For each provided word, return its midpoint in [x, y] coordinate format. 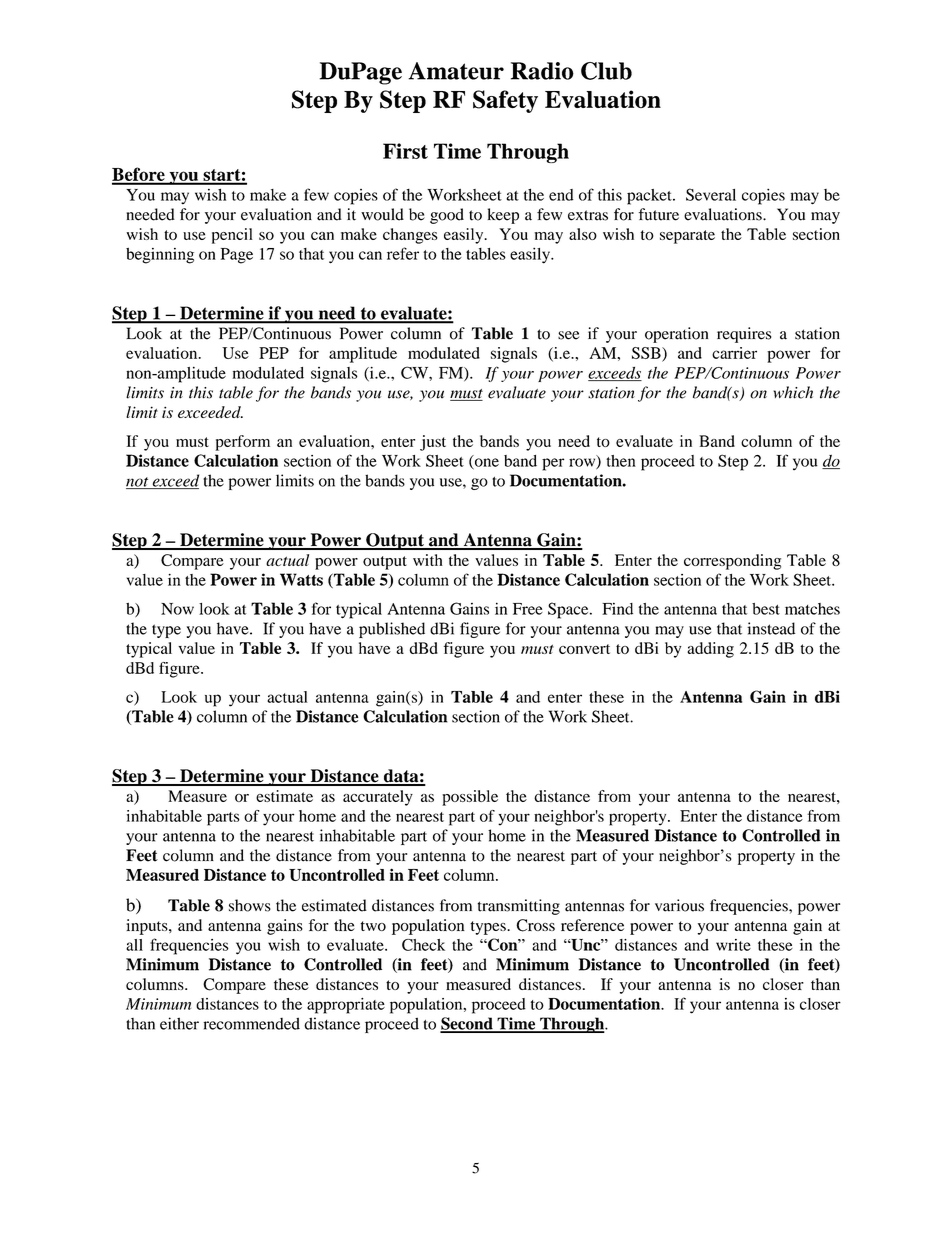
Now [177, 609]
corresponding [732, 562]
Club [606, 71]
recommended [251, 1023]
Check [423, 945]
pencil [232, 236]
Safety [505, 101]
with [428, 560]
